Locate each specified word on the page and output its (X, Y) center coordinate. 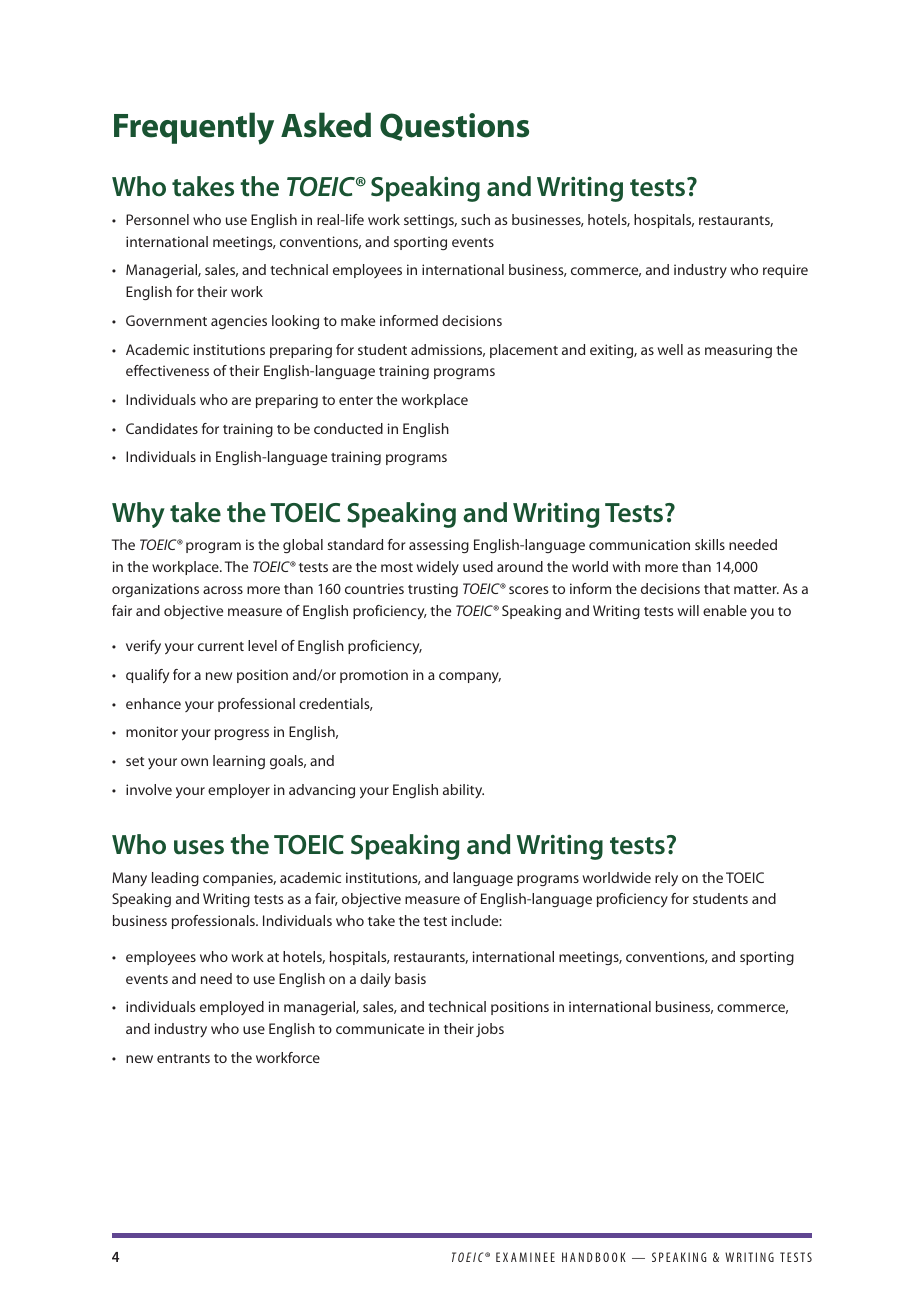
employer (239, 791)
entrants (183, 1058)
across (223, 590)
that (717, 588)
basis (410, 978)
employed (232, 1008)
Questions (454, 127)
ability (463, 791)
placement (524, 351)
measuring (738, 351)
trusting (433, 590)
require (785, 271)
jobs (490, 1030)
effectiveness (167, 370)
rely (666, 879)
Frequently (194, 128)
